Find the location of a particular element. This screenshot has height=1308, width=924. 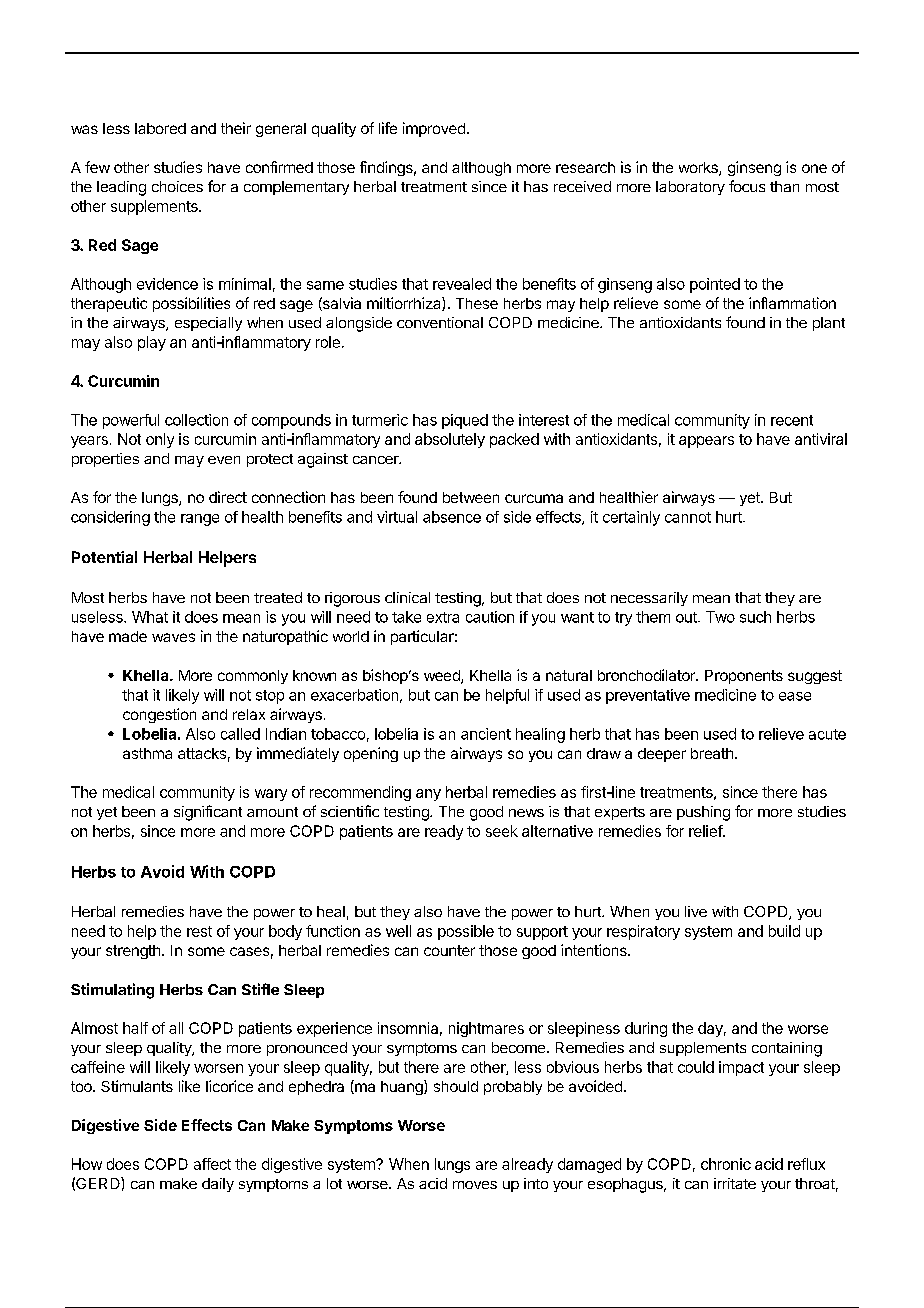

choices is located at coordinates (177, 186).
